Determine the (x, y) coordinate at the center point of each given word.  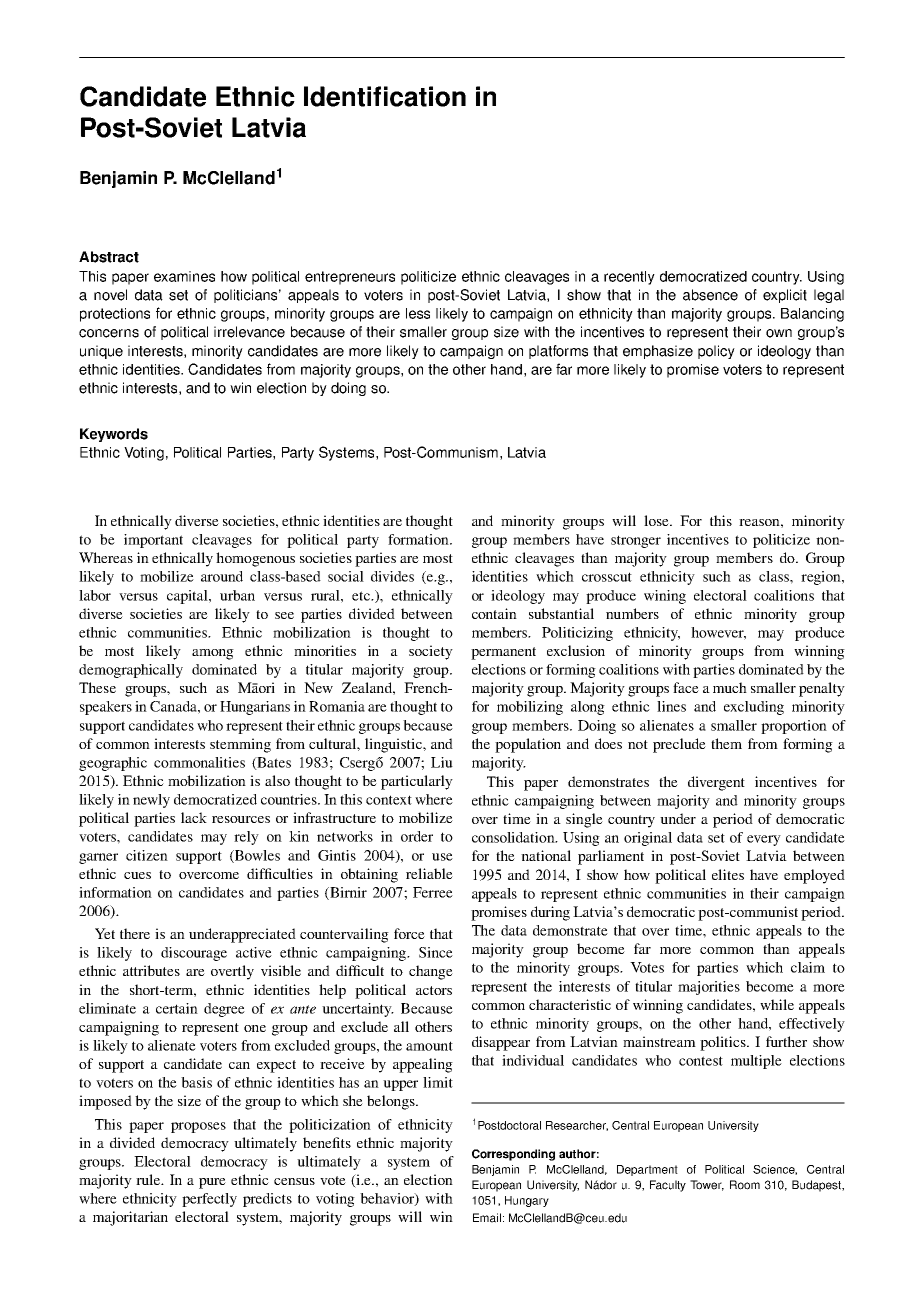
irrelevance (249, 332)
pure (212, 1183)
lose (657, 520)
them (726, 743)
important (153, 541)
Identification (385, 96)
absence (710, 295)
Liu (442, 762)
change (431, 972)
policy (716, 352)
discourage (194, 954)
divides (392, 576)
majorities (709, 988)
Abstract (109, 257)
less (418, 313)
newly (151, 801)
